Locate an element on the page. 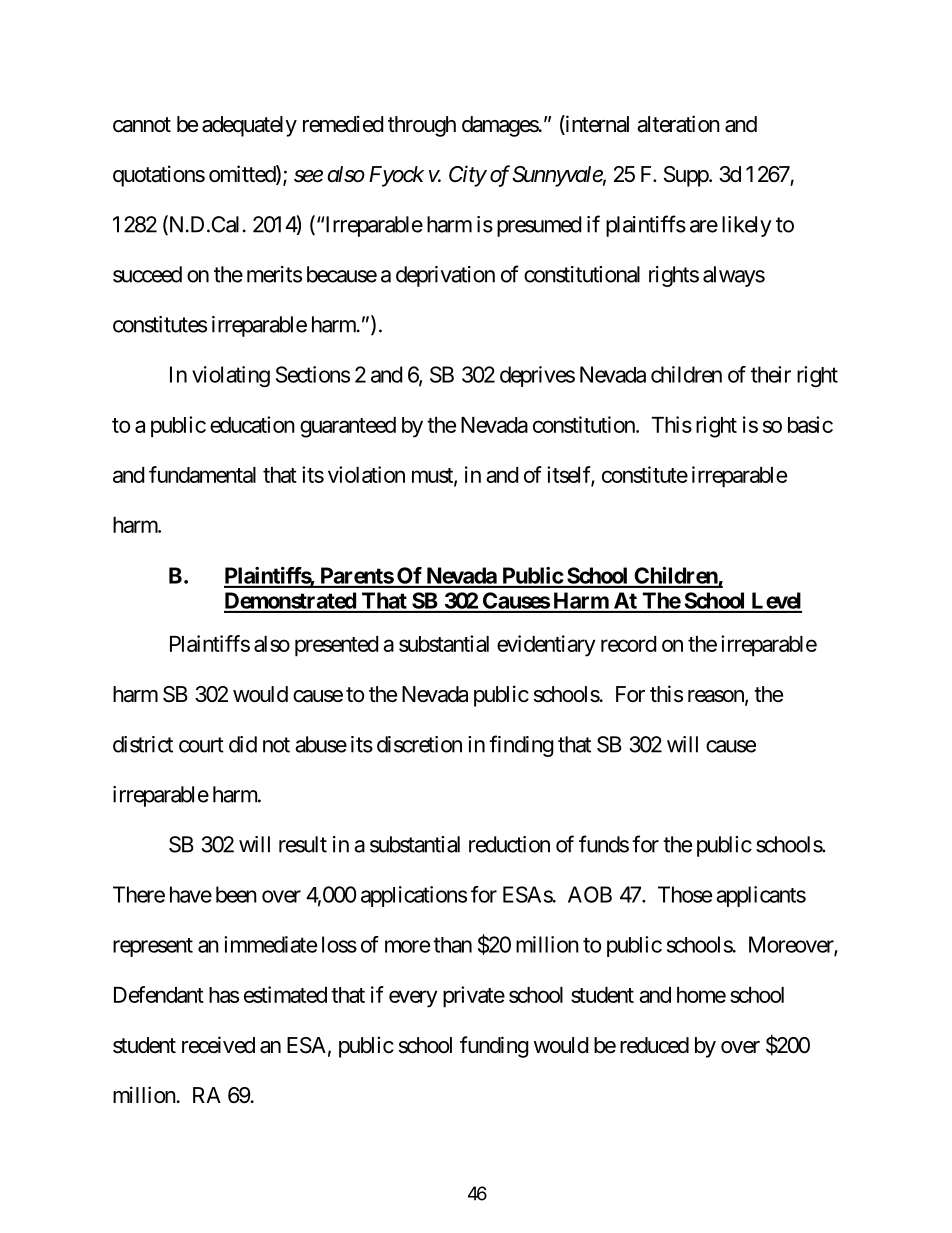 The width and height of the page is (952, 1233). private is located at coordinates (474, 997).
